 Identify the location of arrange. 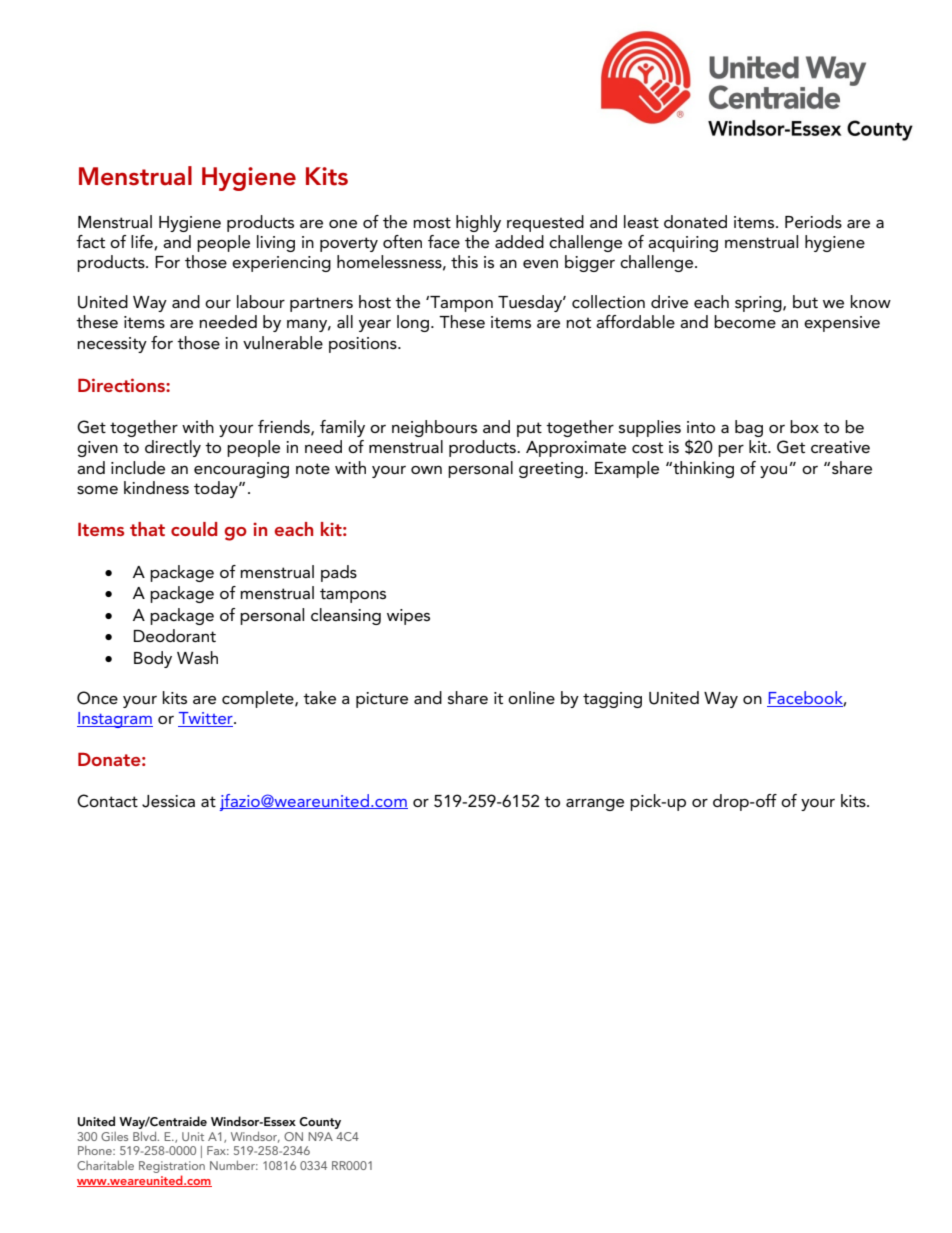
(595, 805).
